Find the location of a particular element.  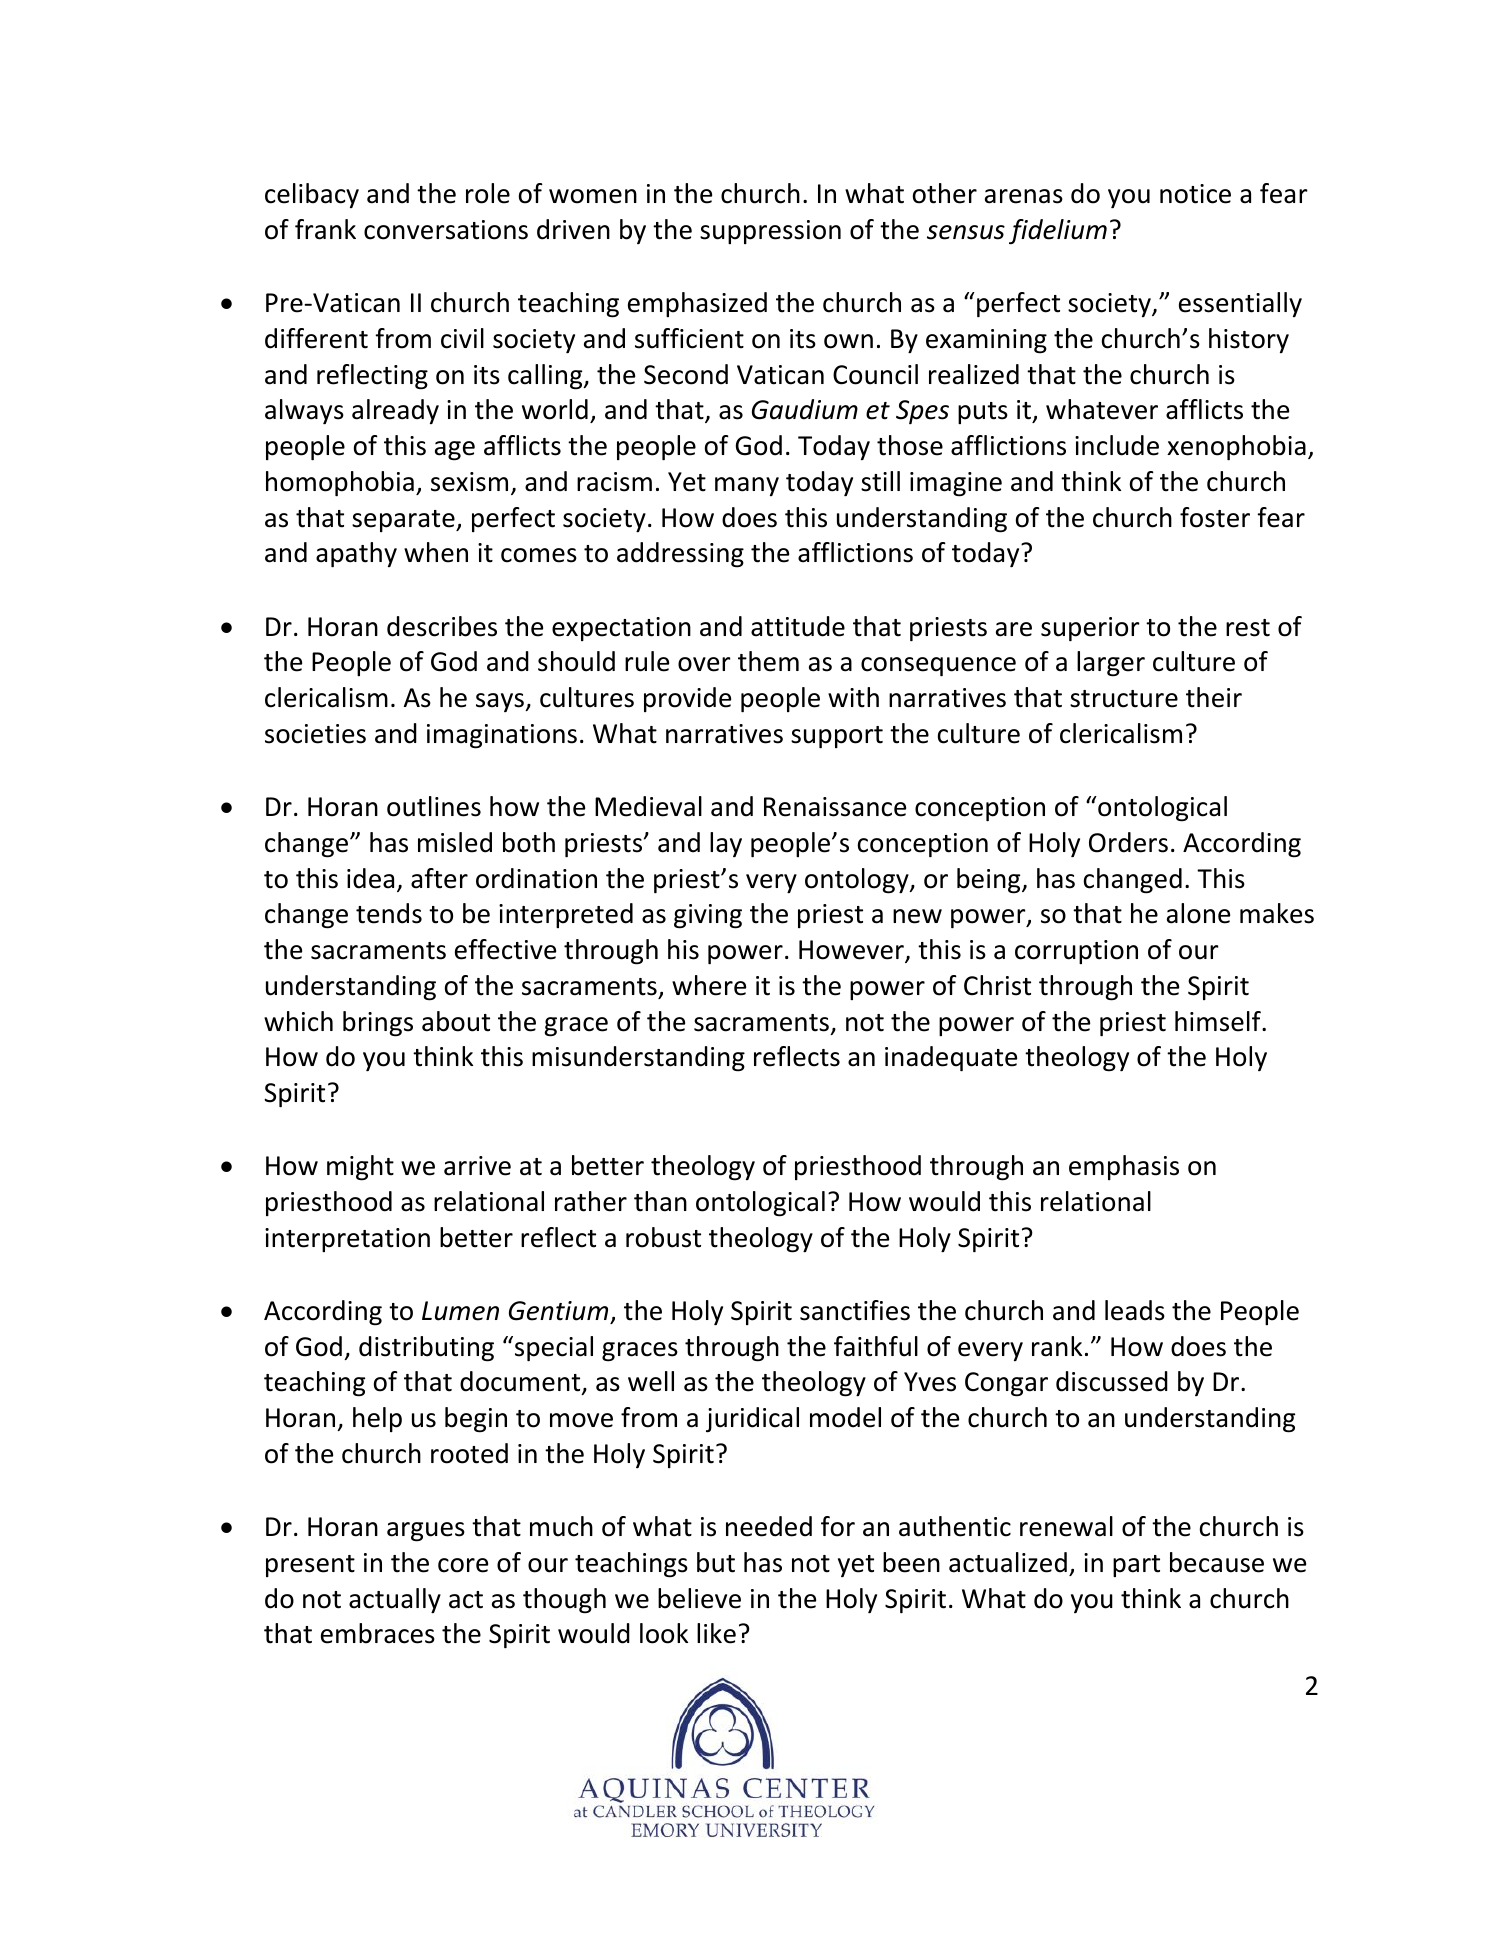

foster is located at coordinates (1215, 517).
